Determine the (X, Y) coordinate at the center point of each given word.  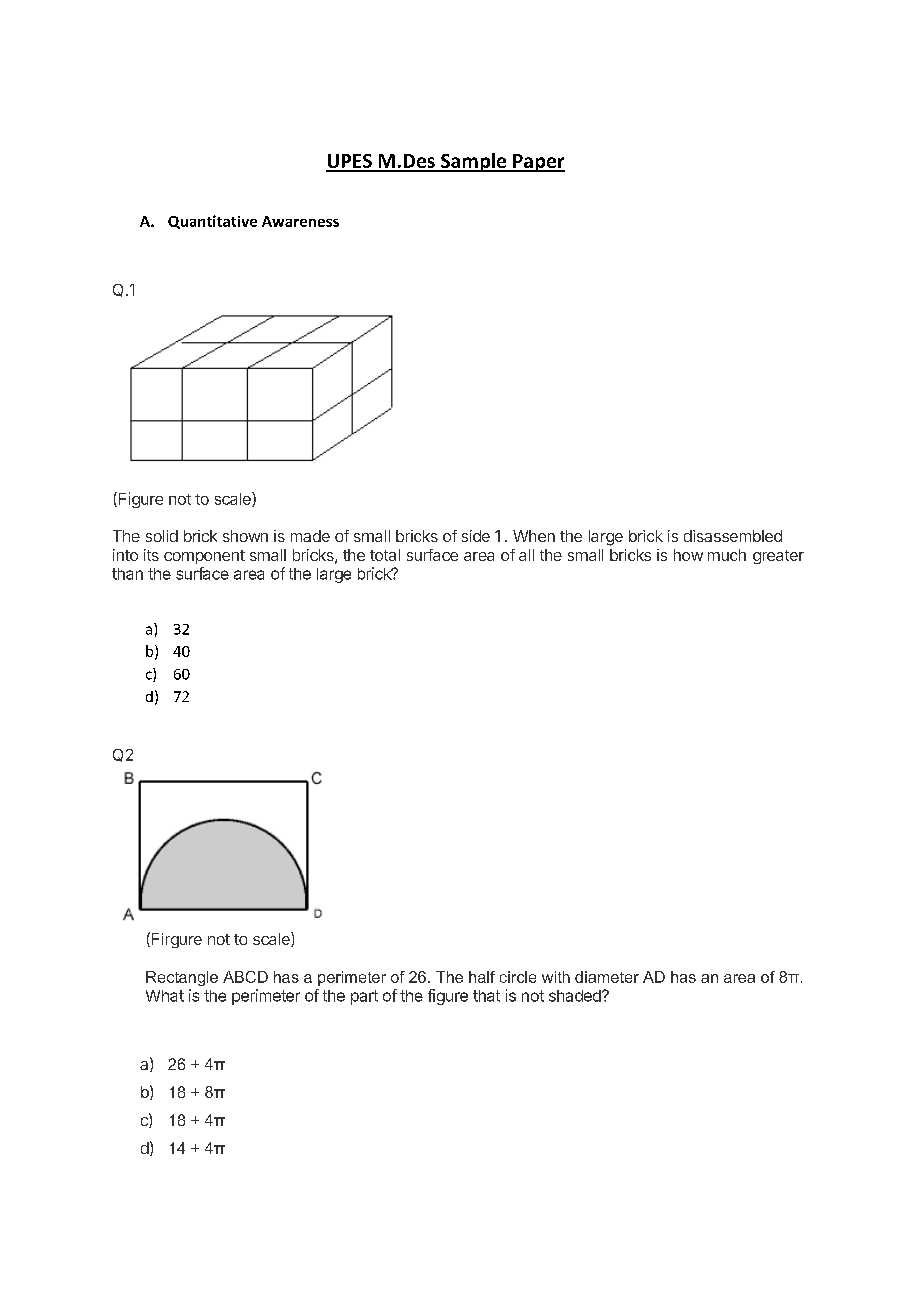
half (482, 977)
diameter (607, 977)
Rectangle (182, 978)
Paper (538, 163)
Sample (474, 162)
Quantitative (212, 222)
